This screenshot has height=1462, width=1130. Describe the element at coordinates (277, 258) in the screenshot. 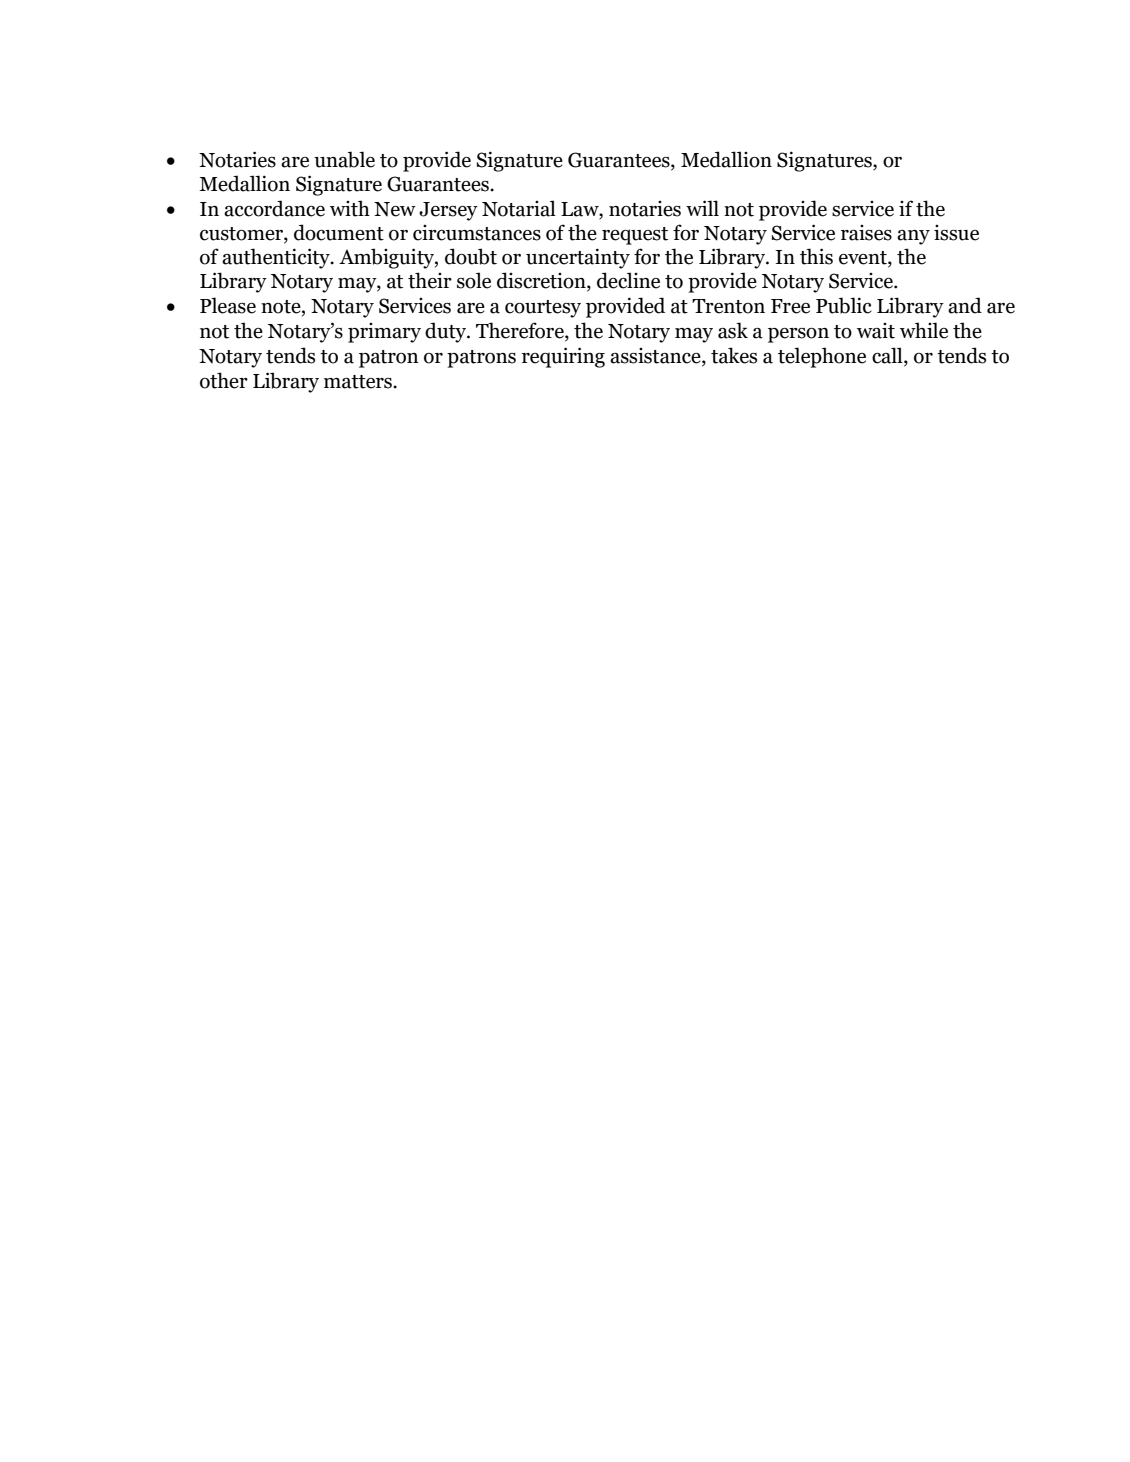

I see `authenticity` at that location.
